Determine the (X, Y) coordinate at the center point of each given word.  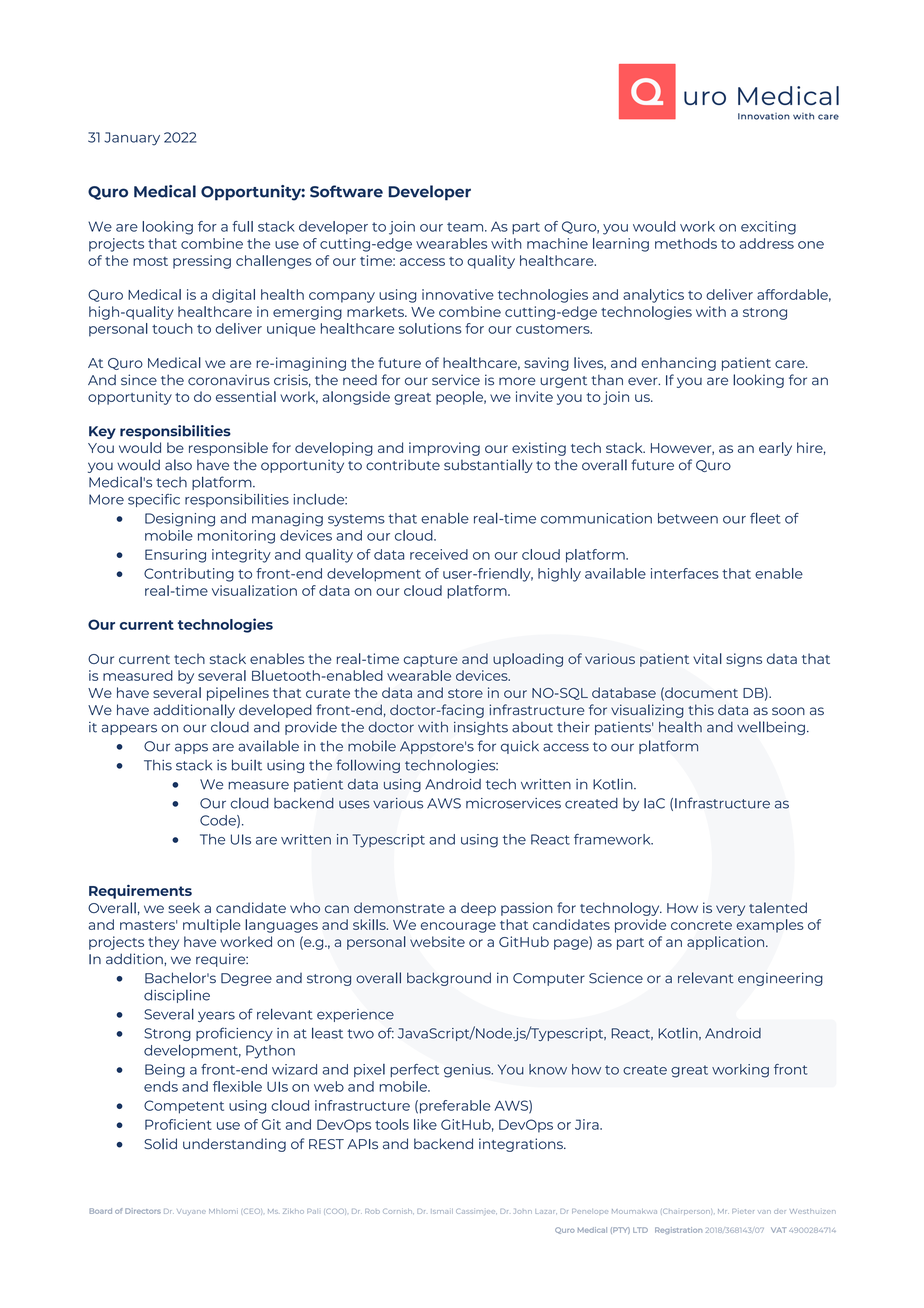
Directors (143, 1211)
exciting (768, 228)
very (730, 910)
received (439, 554)
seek (184, 907)
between (688, 518)
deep (478, 909)
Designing (180, 520)
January (132, 139)
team (466, 227)
